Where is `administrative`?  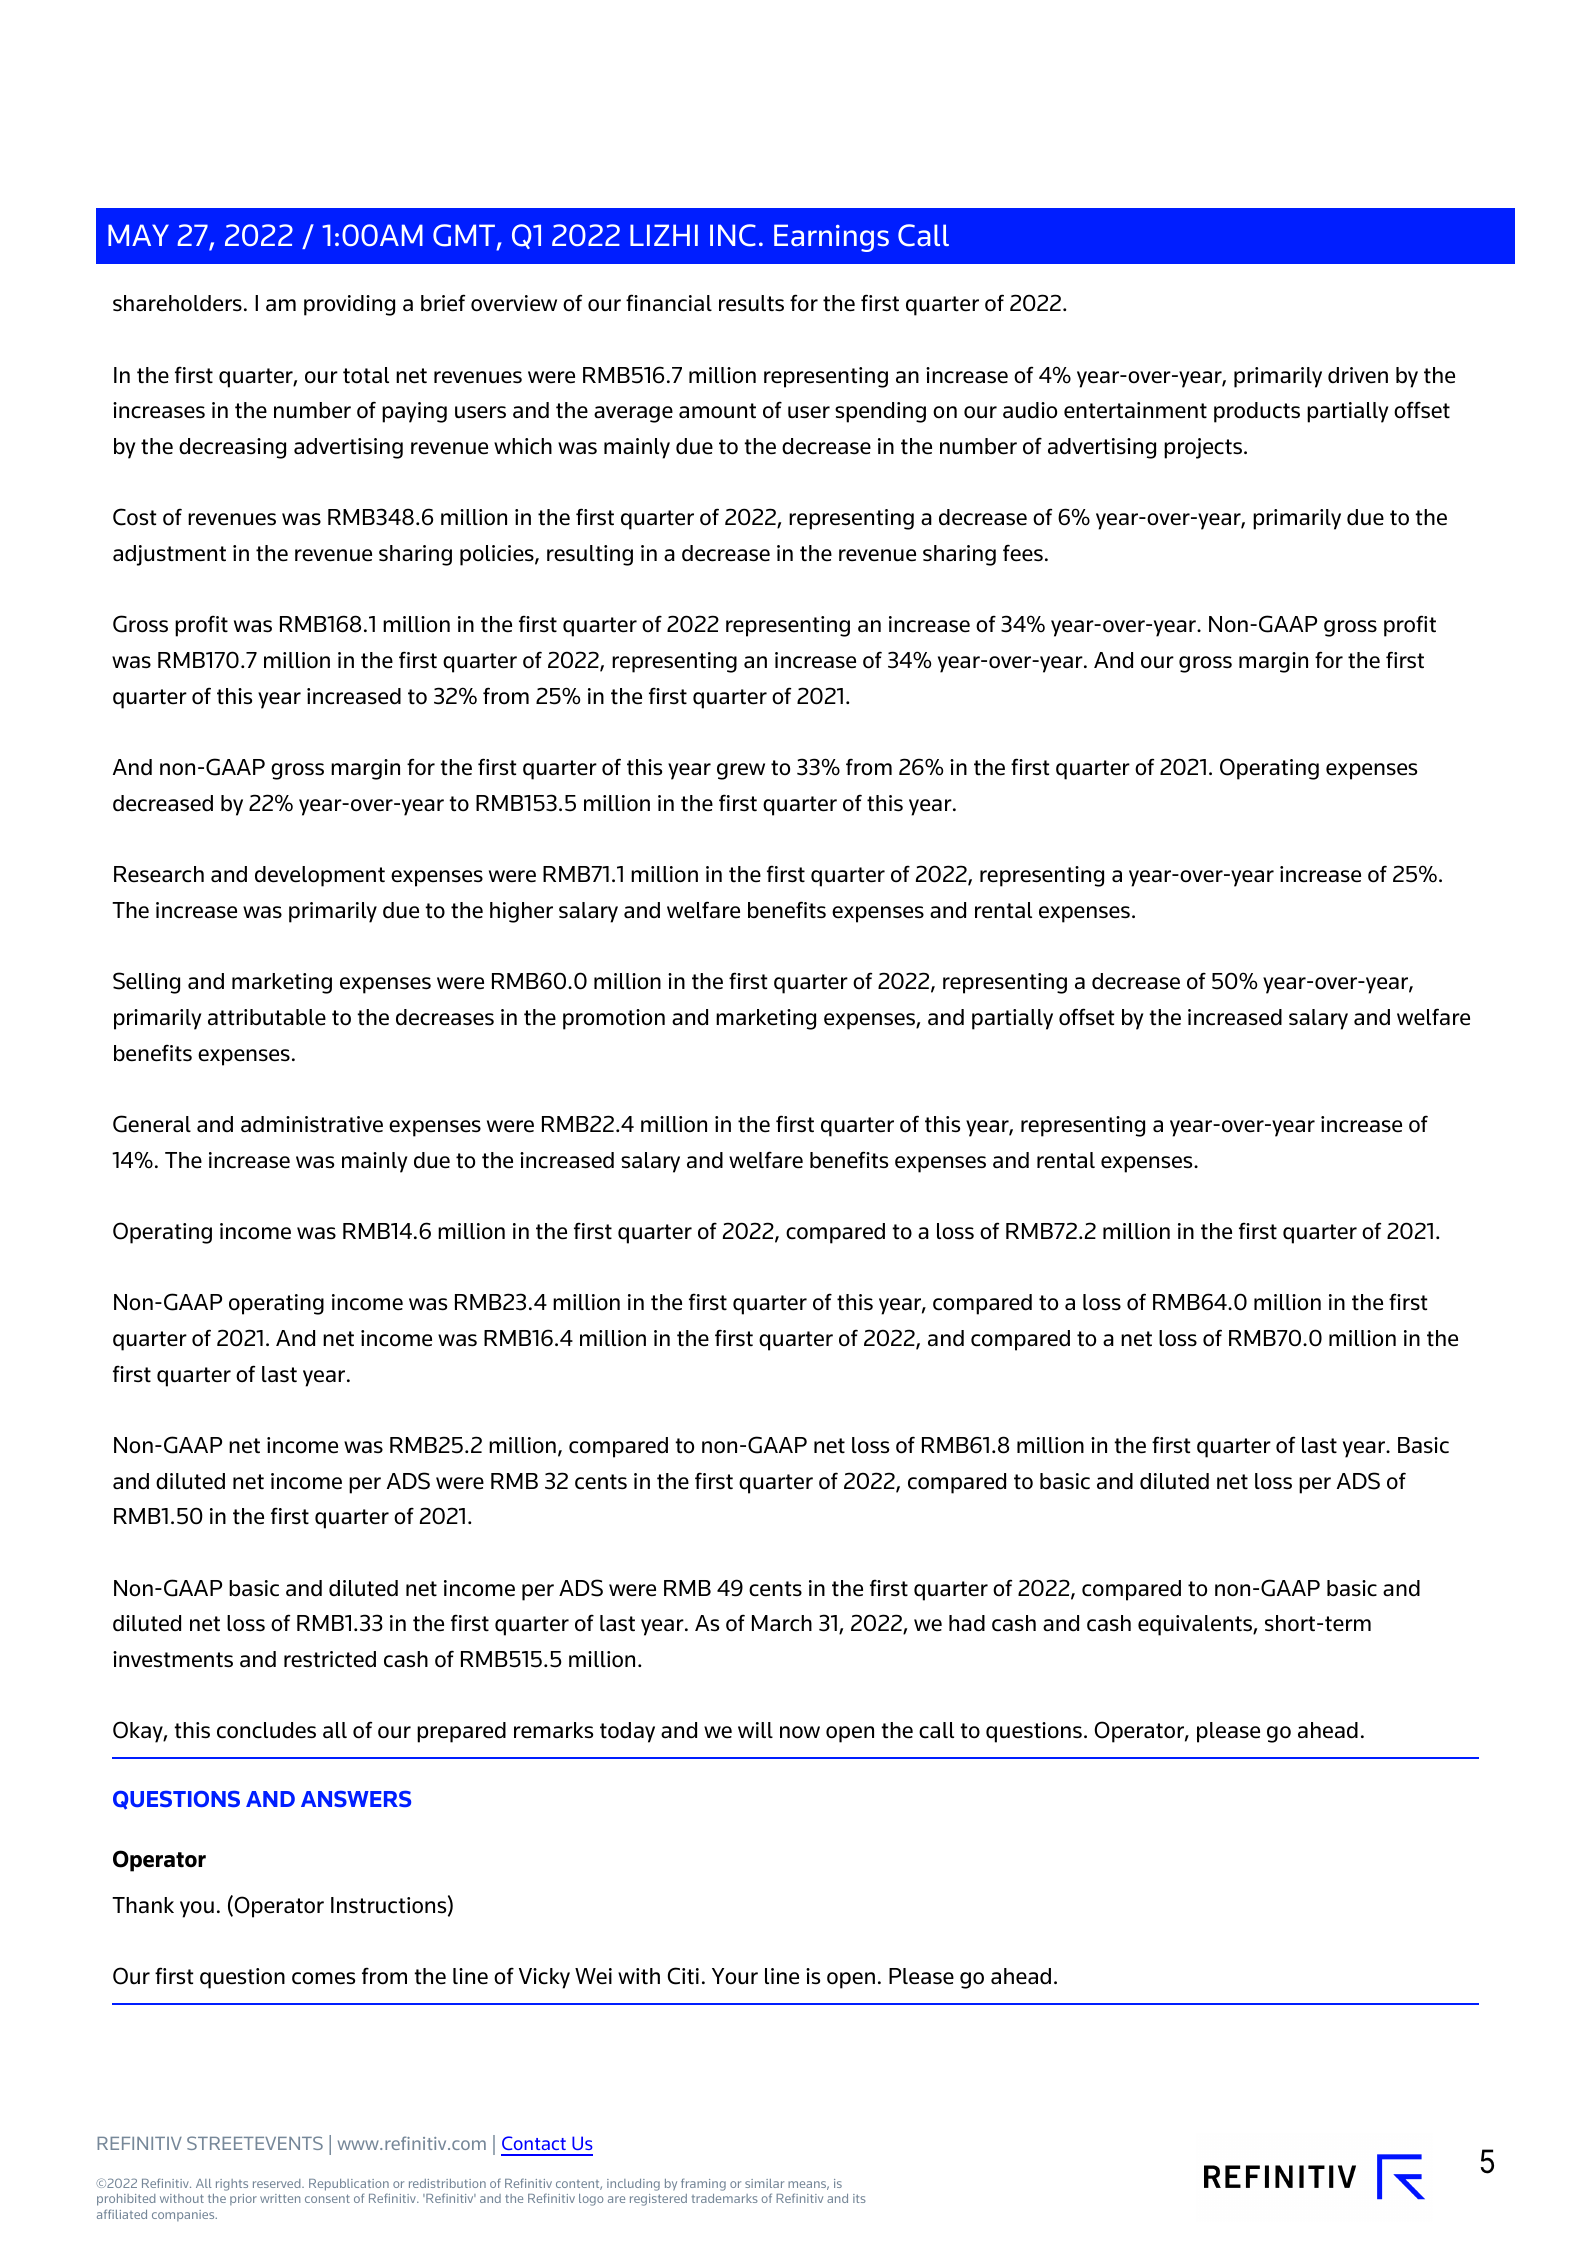 administrative is located at coordinates (312, 1124).
